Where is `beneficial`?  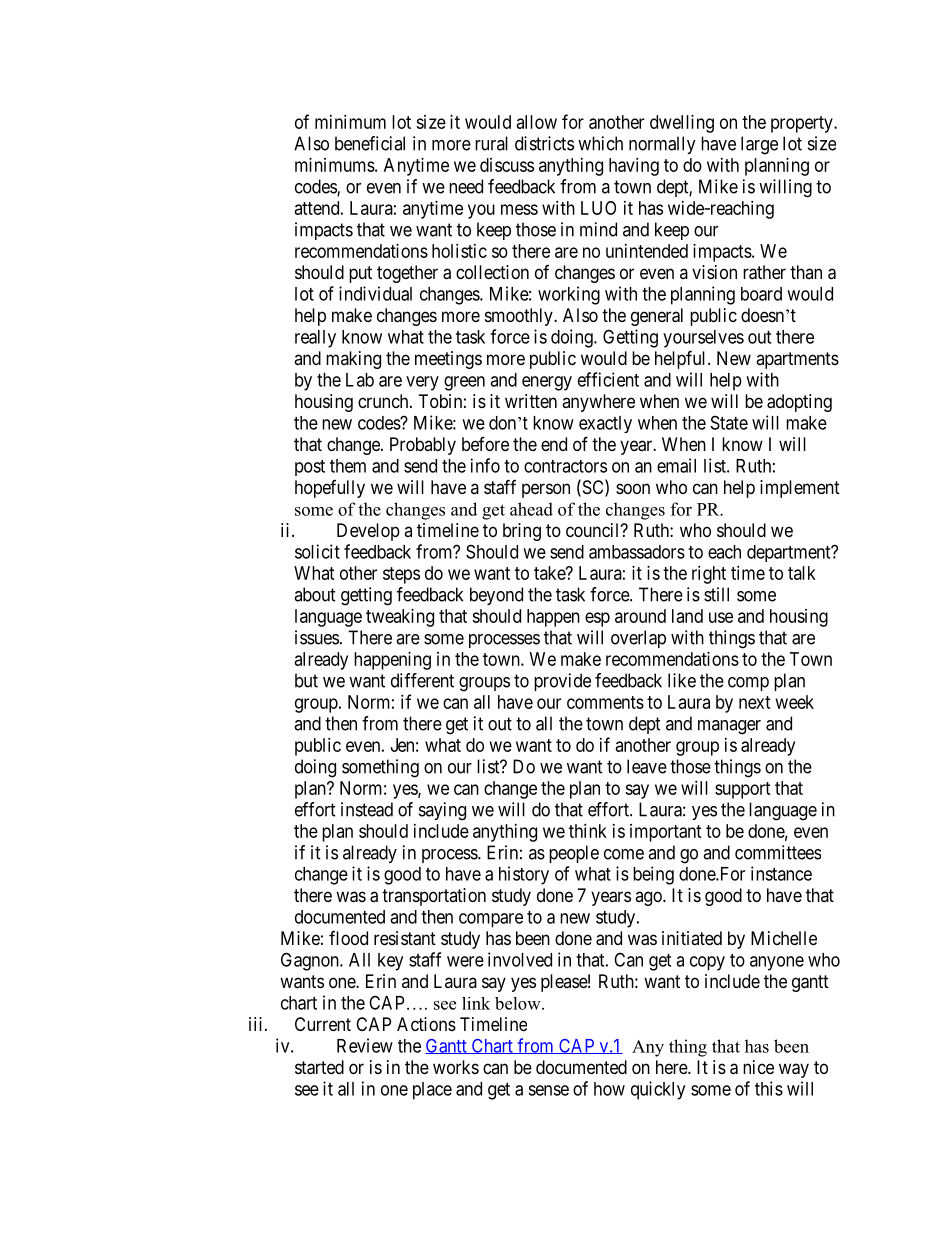
beneficial is located at coordinates (370, 143).
